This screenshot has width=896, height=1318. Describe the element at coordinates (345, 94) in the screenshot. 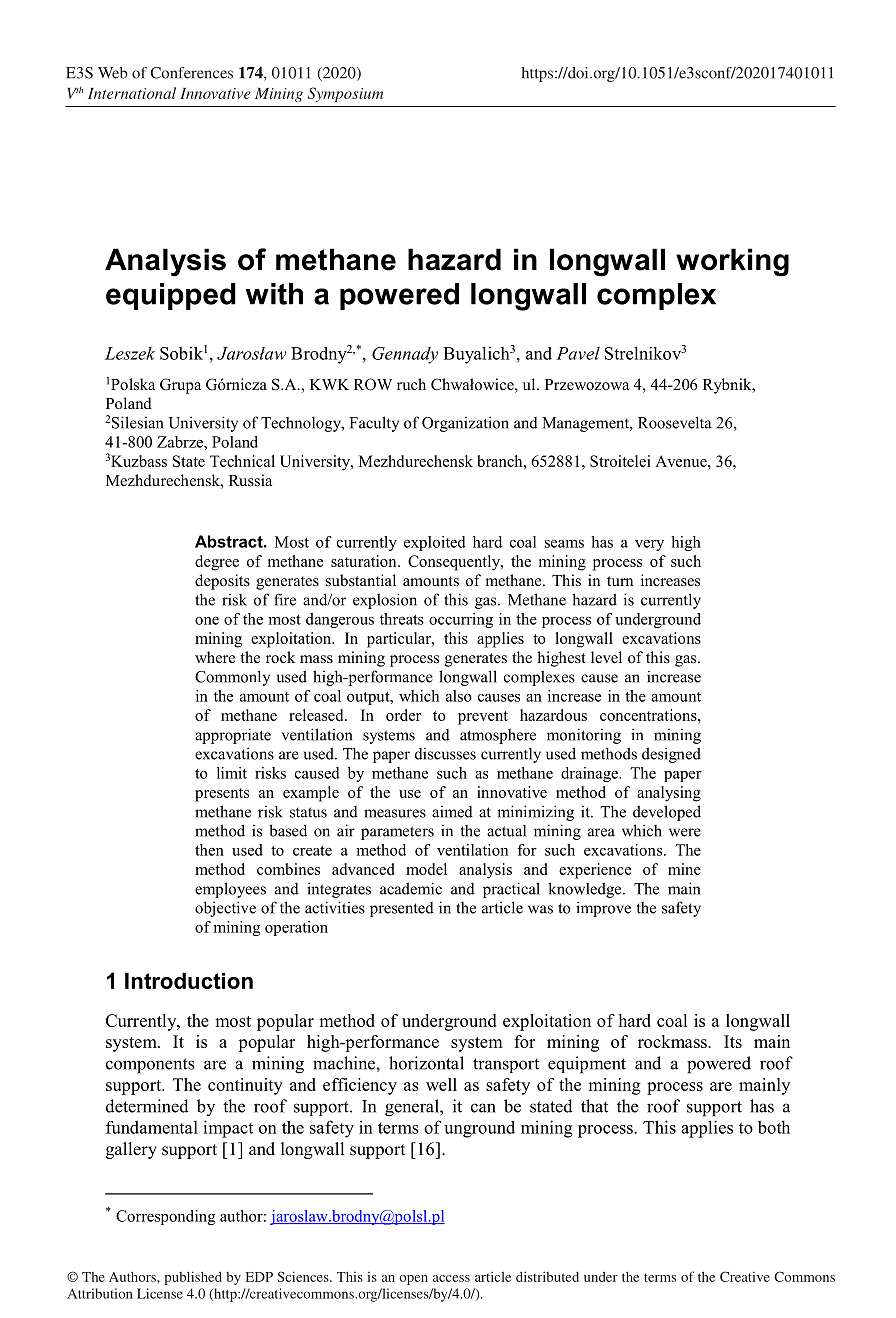

I see `Symposium` at that location.
